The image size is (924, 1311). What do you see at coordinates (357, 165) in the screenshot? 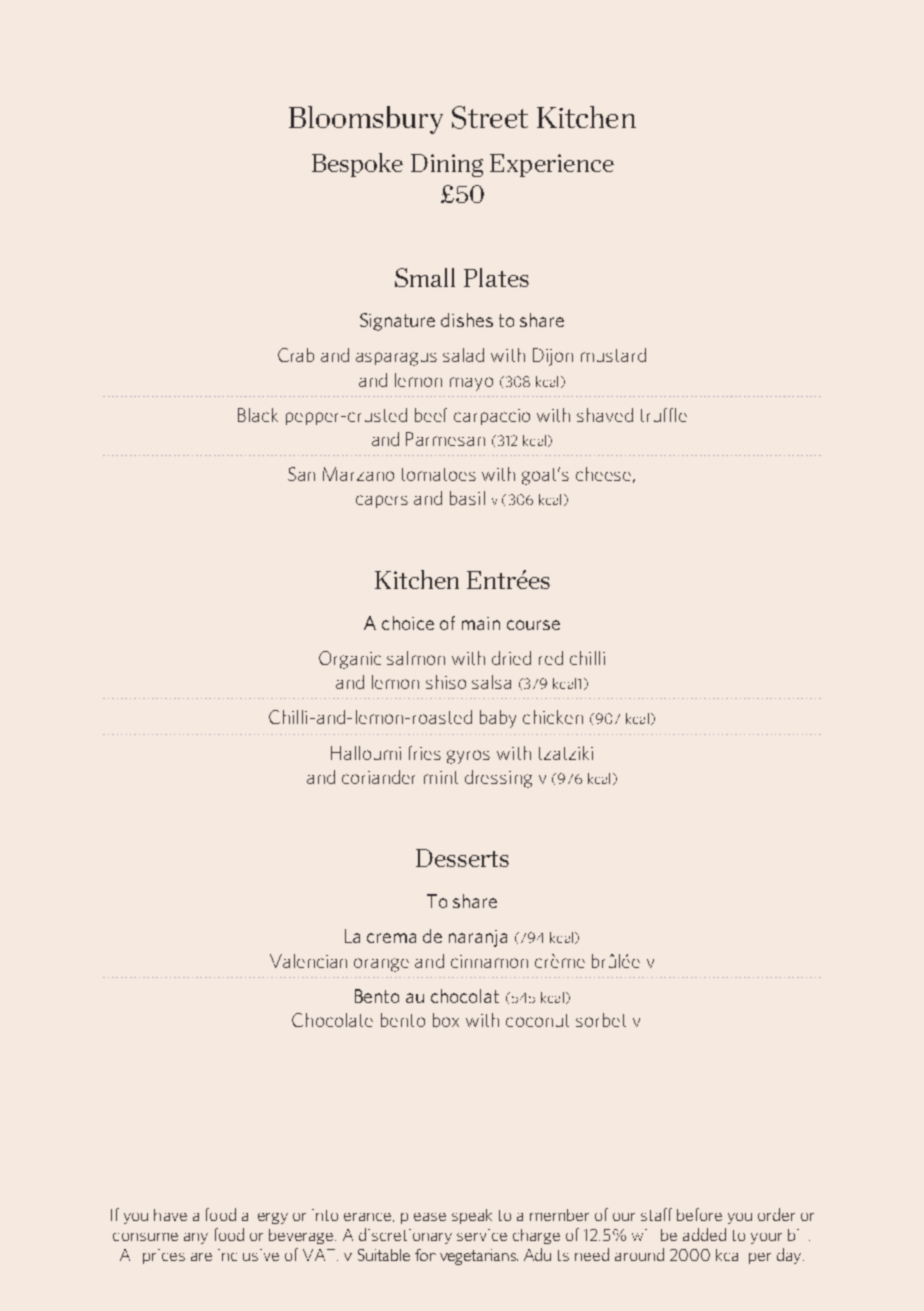
I see `Bespoke` at bounding box center [357, 165].
